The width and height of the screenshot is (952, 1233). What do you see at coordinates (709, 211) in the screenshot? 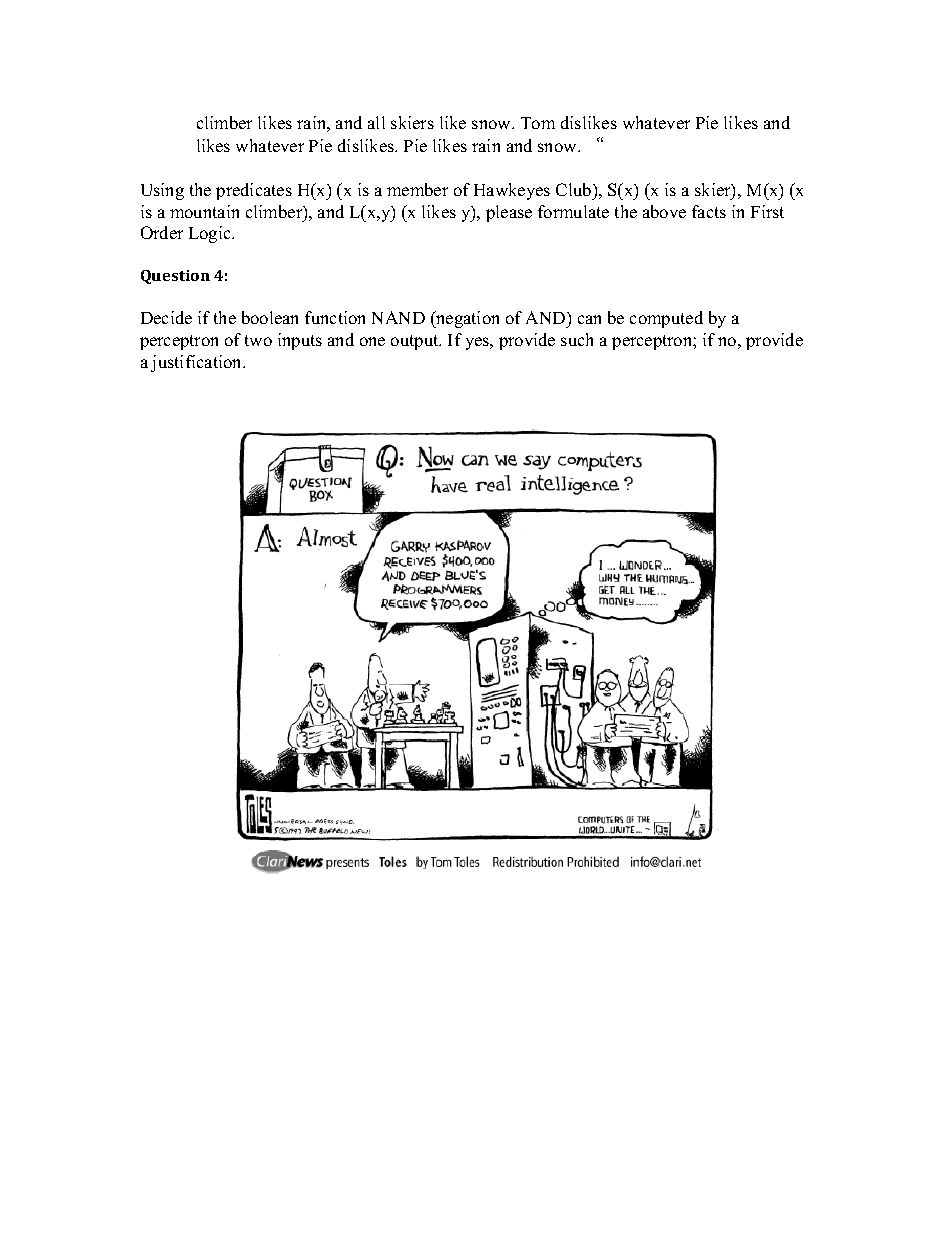
I see `facts` at bounding box center [709, 211].
